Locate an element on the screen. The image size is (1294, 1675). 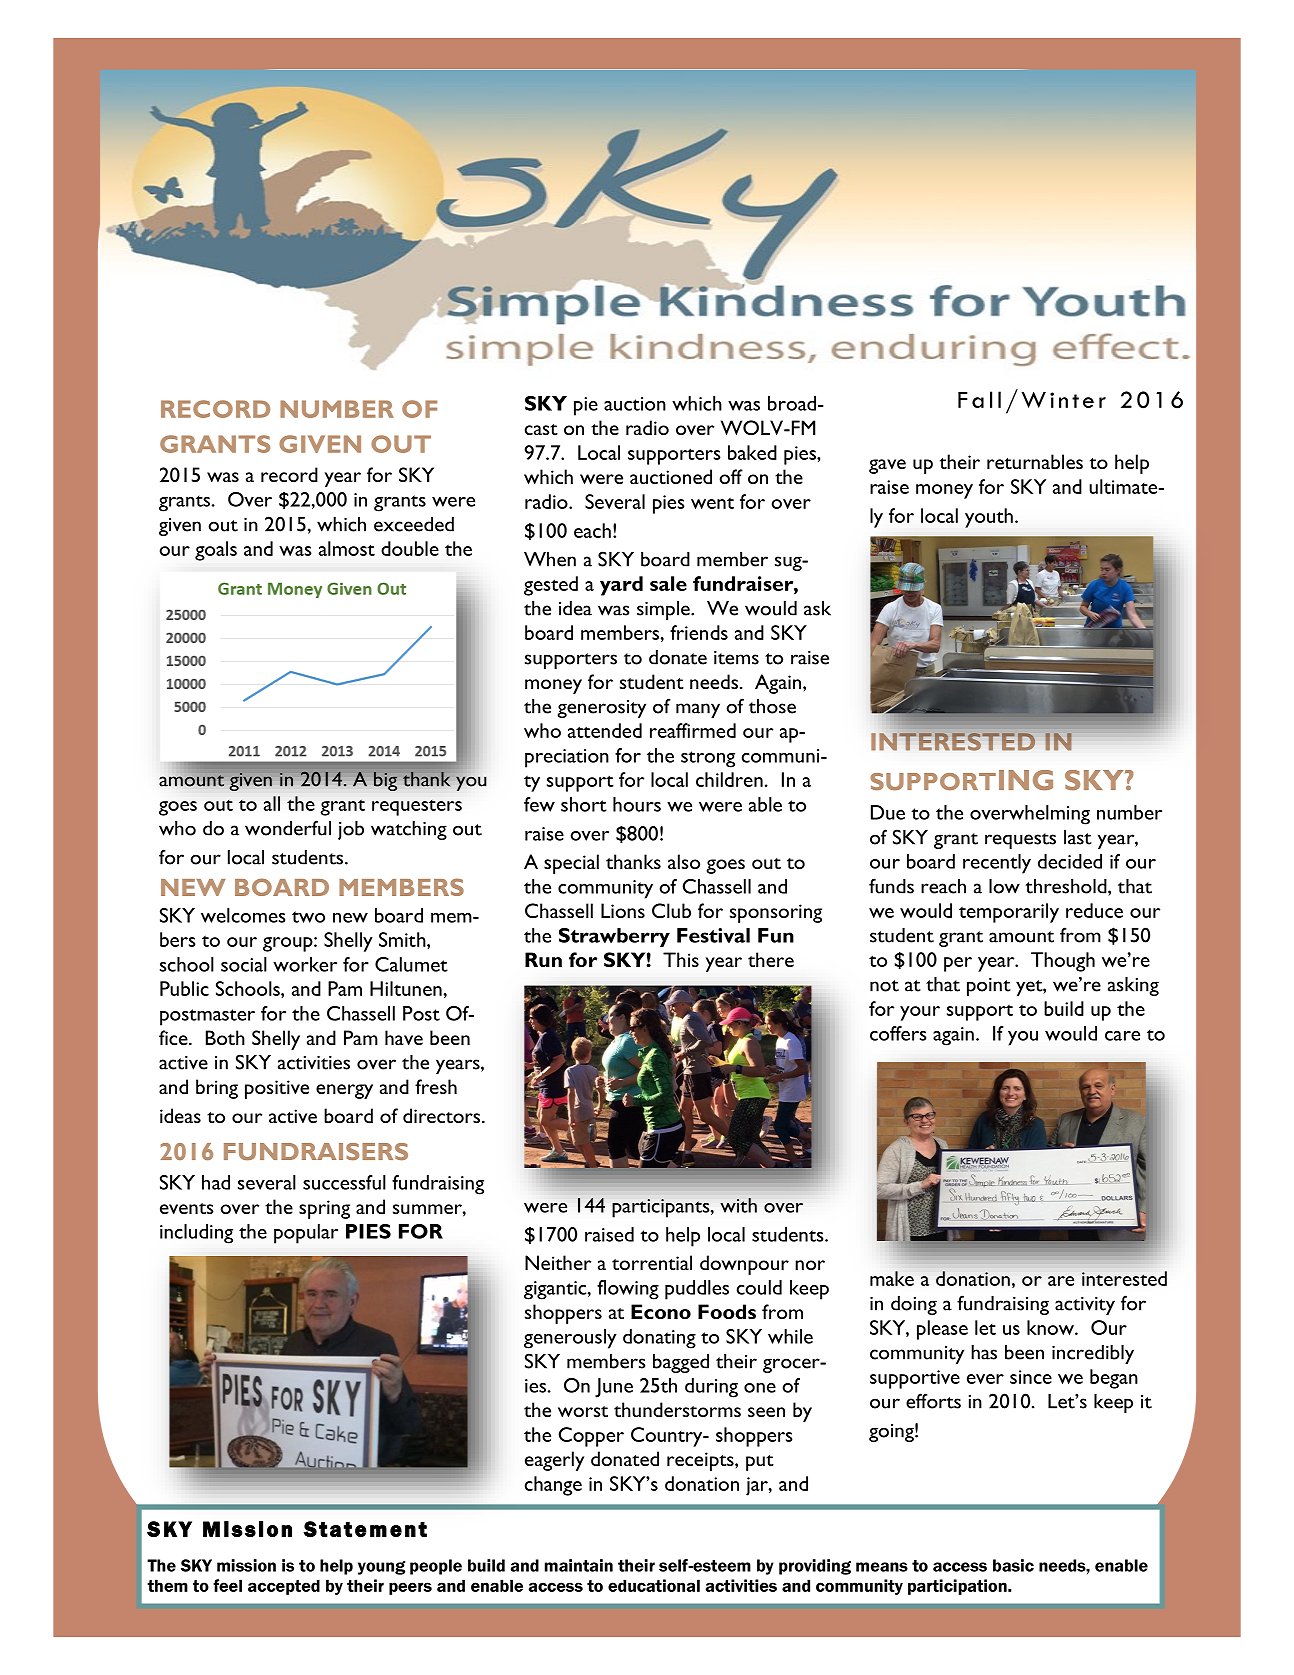
wonderful is located at coordinates (288, 828).
